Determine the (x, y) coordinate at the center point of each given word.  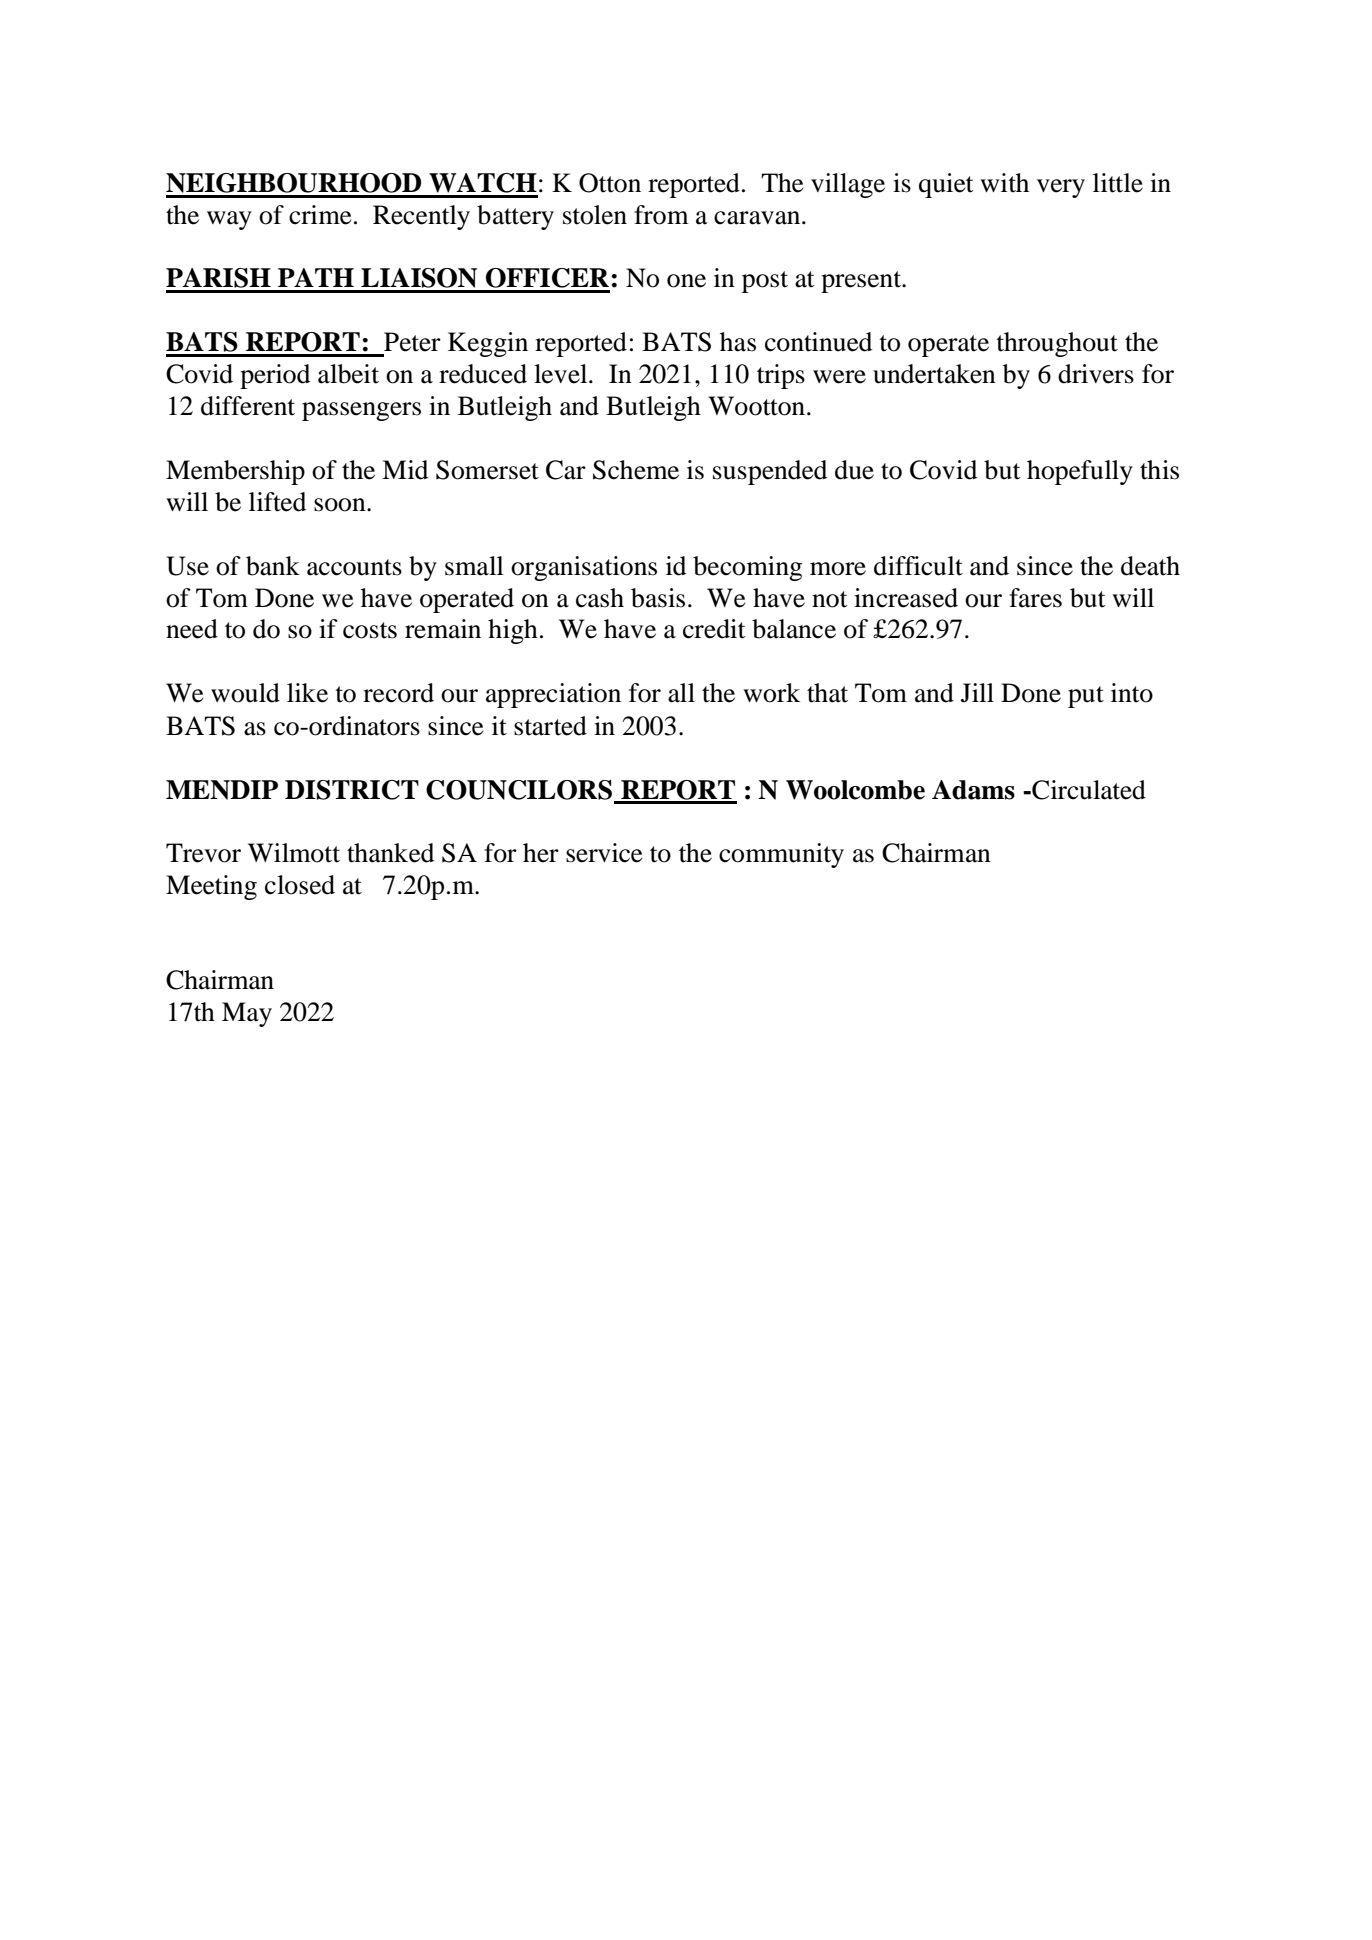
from (661, 215)
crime (320, 215)
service (604, 853)
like (307, 693)
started (550, 726)
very (1061, 188)
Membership (235, 472)
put (1086, 697)
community (781, 855)
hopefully (1080, 472)
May (247, 1014)
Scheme (636, 470)
